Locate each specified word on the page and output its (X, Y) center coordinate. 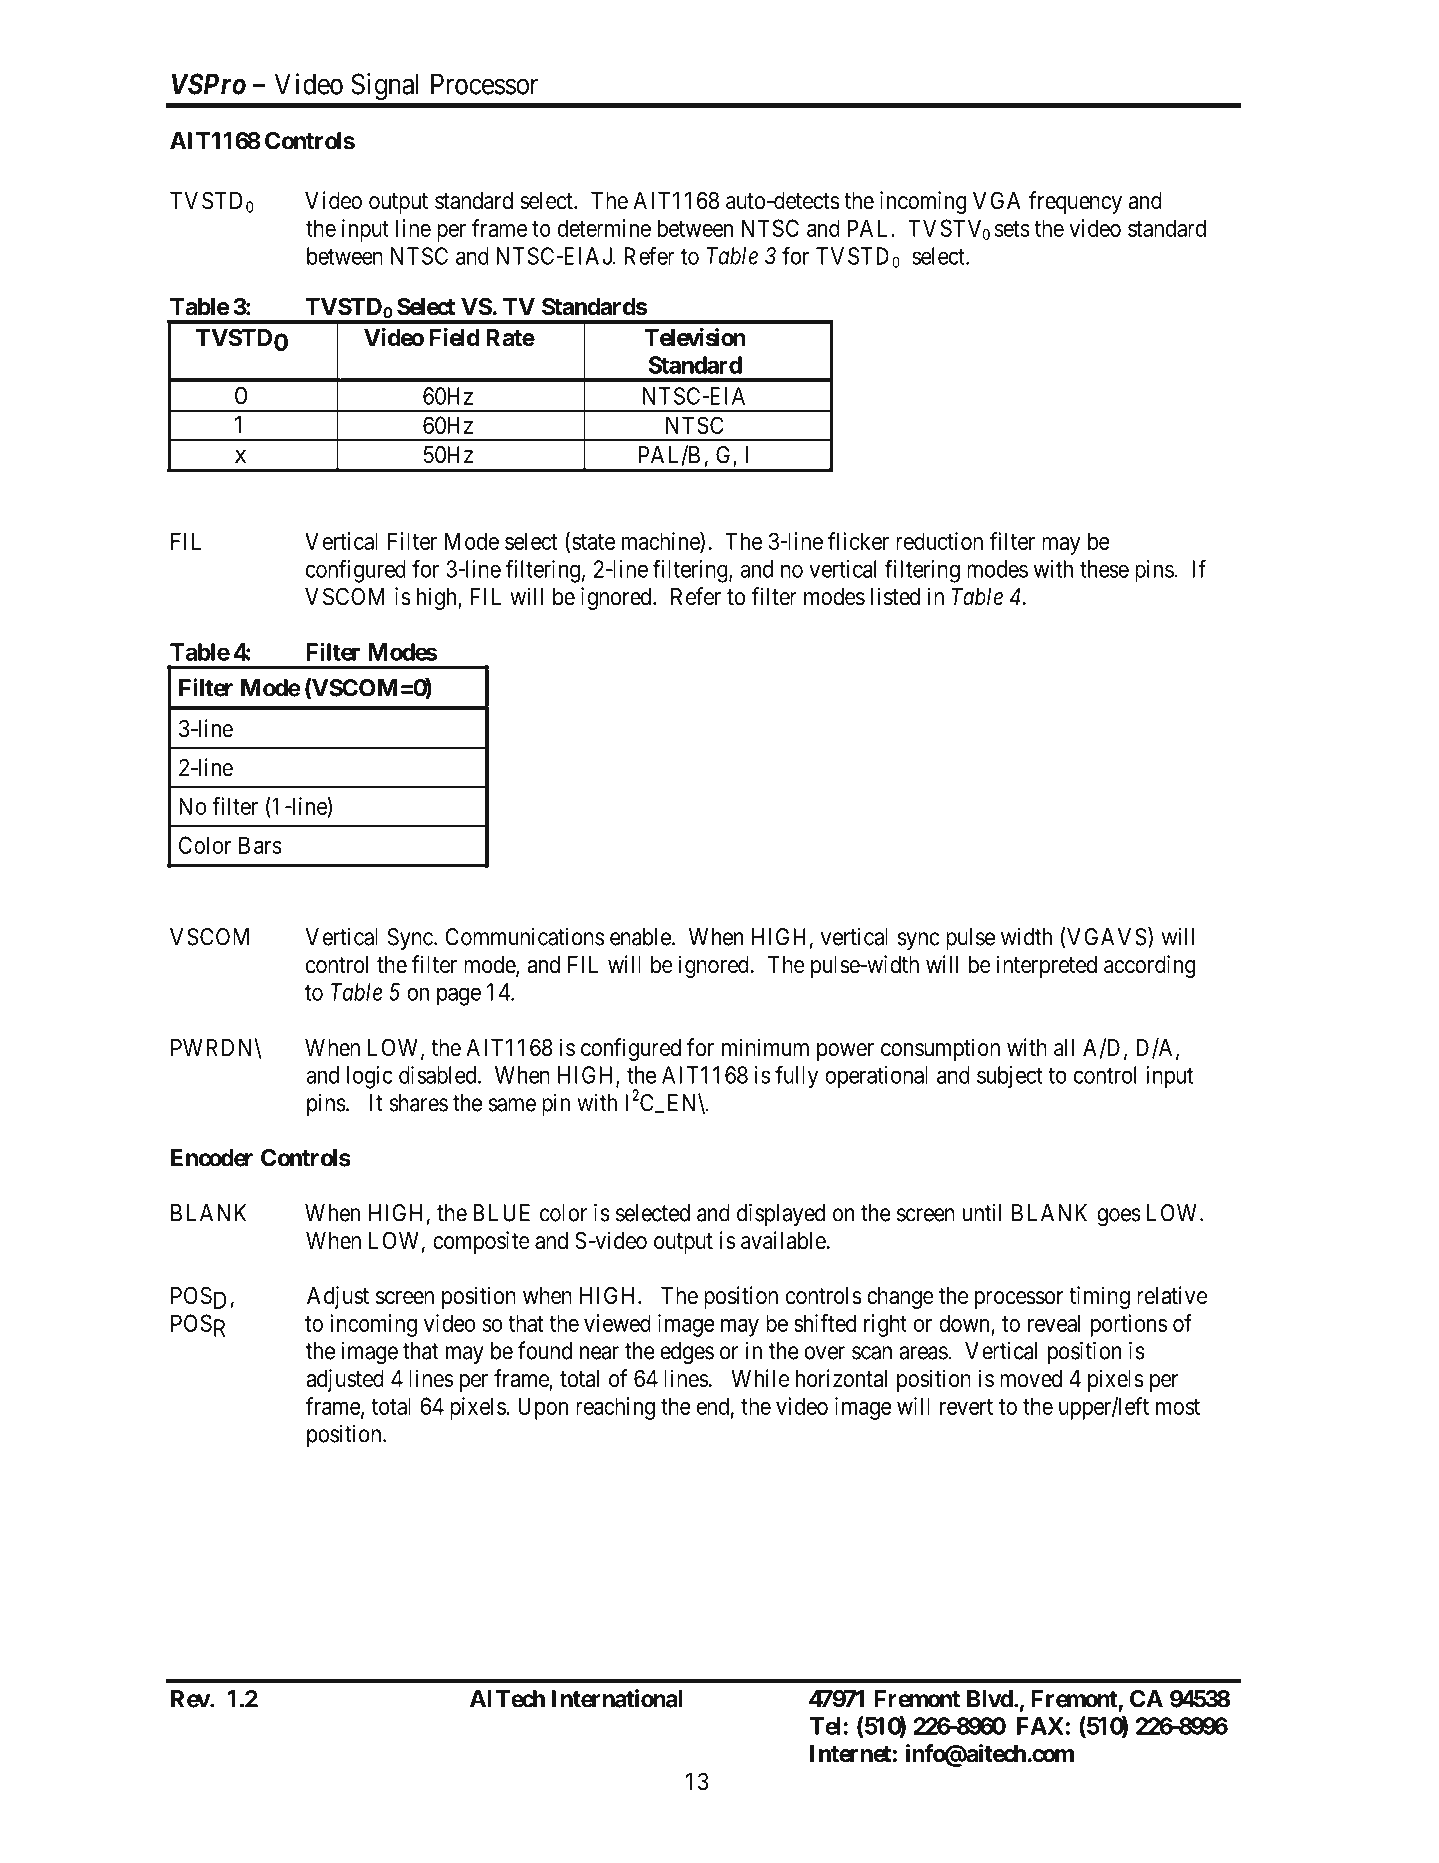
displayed (781, 1214)
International (617, 1698)
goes (1119, 1217)
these (1104, 569)
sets (1012, 229)
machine (661, 541)
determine (604, 228)
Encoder (212, 1158)
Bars (260, 845)
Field (454, 337)
